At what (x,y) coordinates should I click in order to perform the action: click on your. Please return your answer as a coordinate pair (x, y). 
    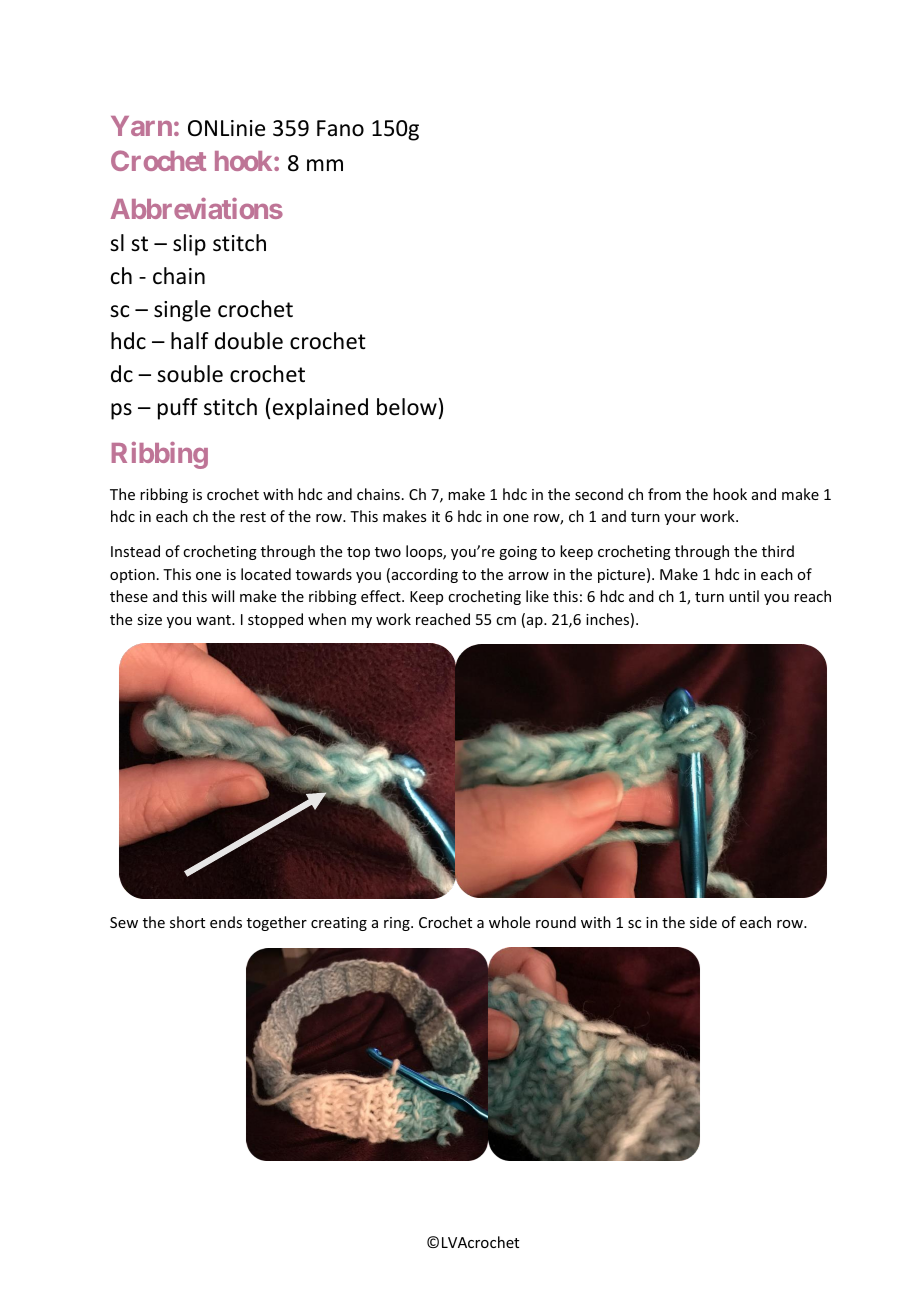
    Looking at the image, I should click on (680, 519).
